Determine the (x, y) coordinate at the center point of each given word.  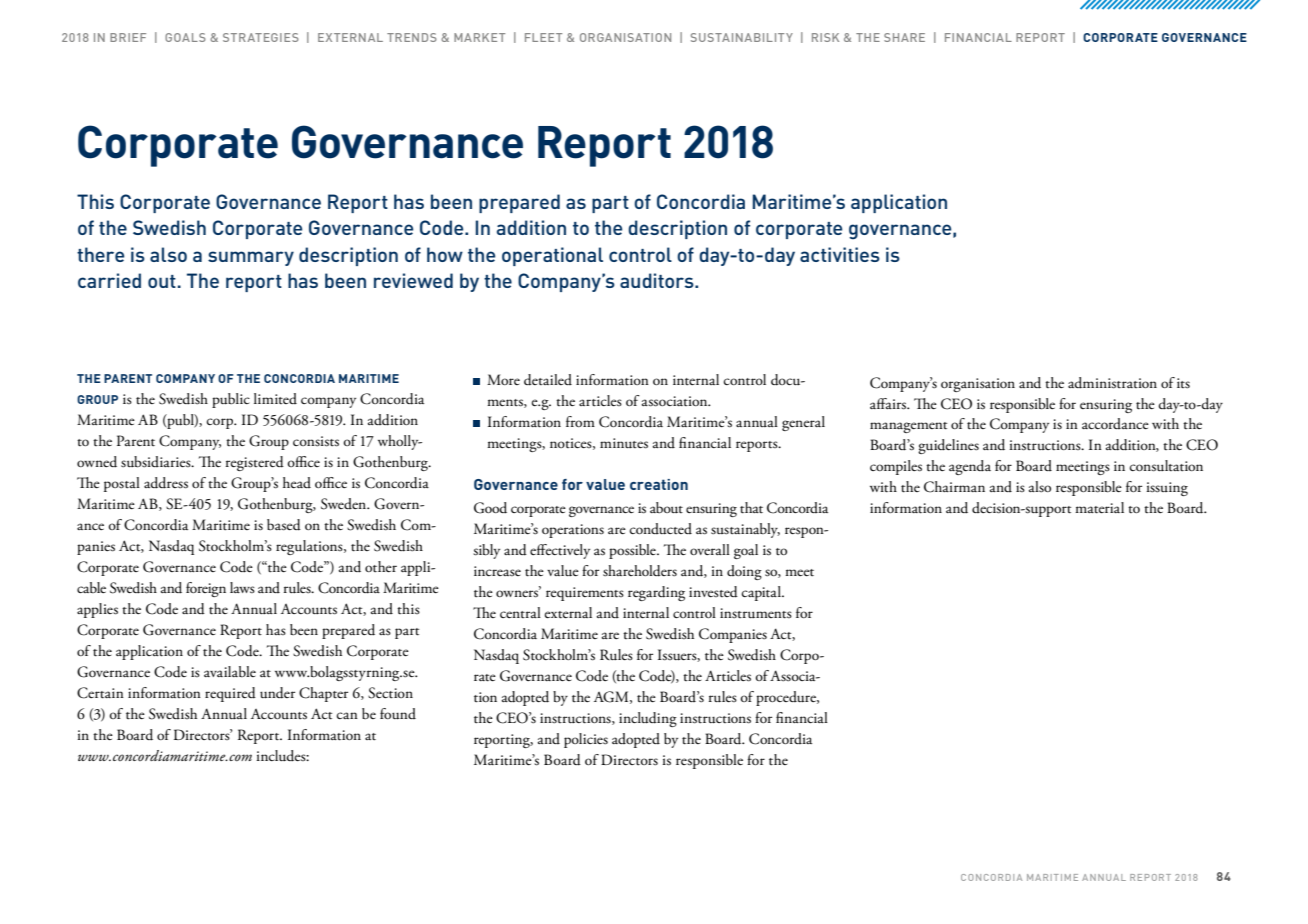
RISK (825, 37)
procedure (787, 698)
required (230, 694)
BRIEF (128, 37)
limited (275, 398)
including (648, 719)
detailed (548, 380)
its (1183, 383)
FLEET (543, 37)
